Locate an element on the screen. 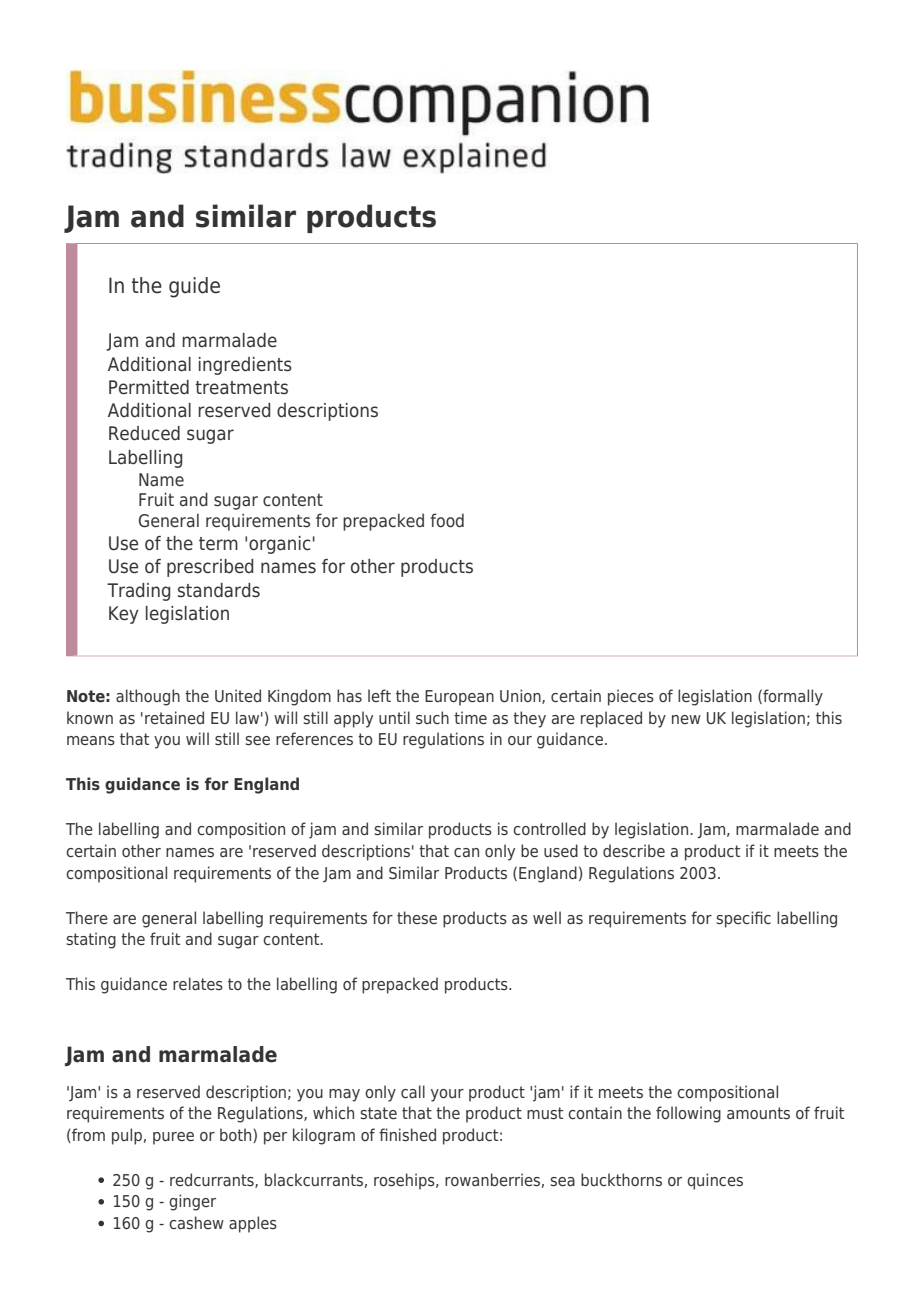  puree is located at coordinates (173, 1138).
